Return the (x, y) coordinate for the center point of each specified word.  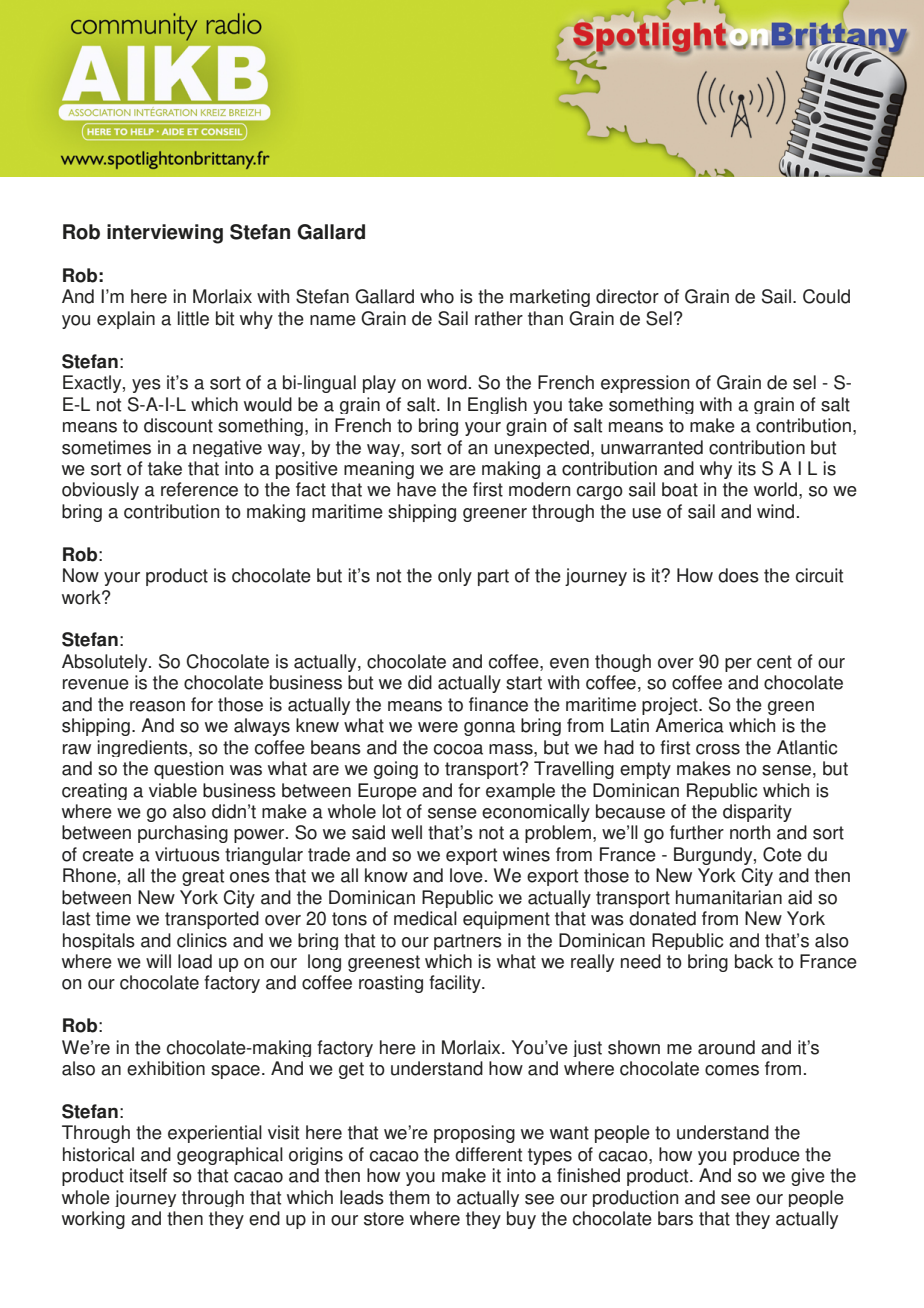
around (726, 1047)
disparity (757, 813)
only (455, 577)
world (775, 489)
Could (826, 296)
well (406, 832)
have (416, 489)
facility (456, 984)
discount (178, 425)
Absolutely (106, 663)
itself (148, 1175)
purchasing (183, 834)
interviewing (165, 234)
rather (499, 318)
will (158, 961)
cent (774, 662)
